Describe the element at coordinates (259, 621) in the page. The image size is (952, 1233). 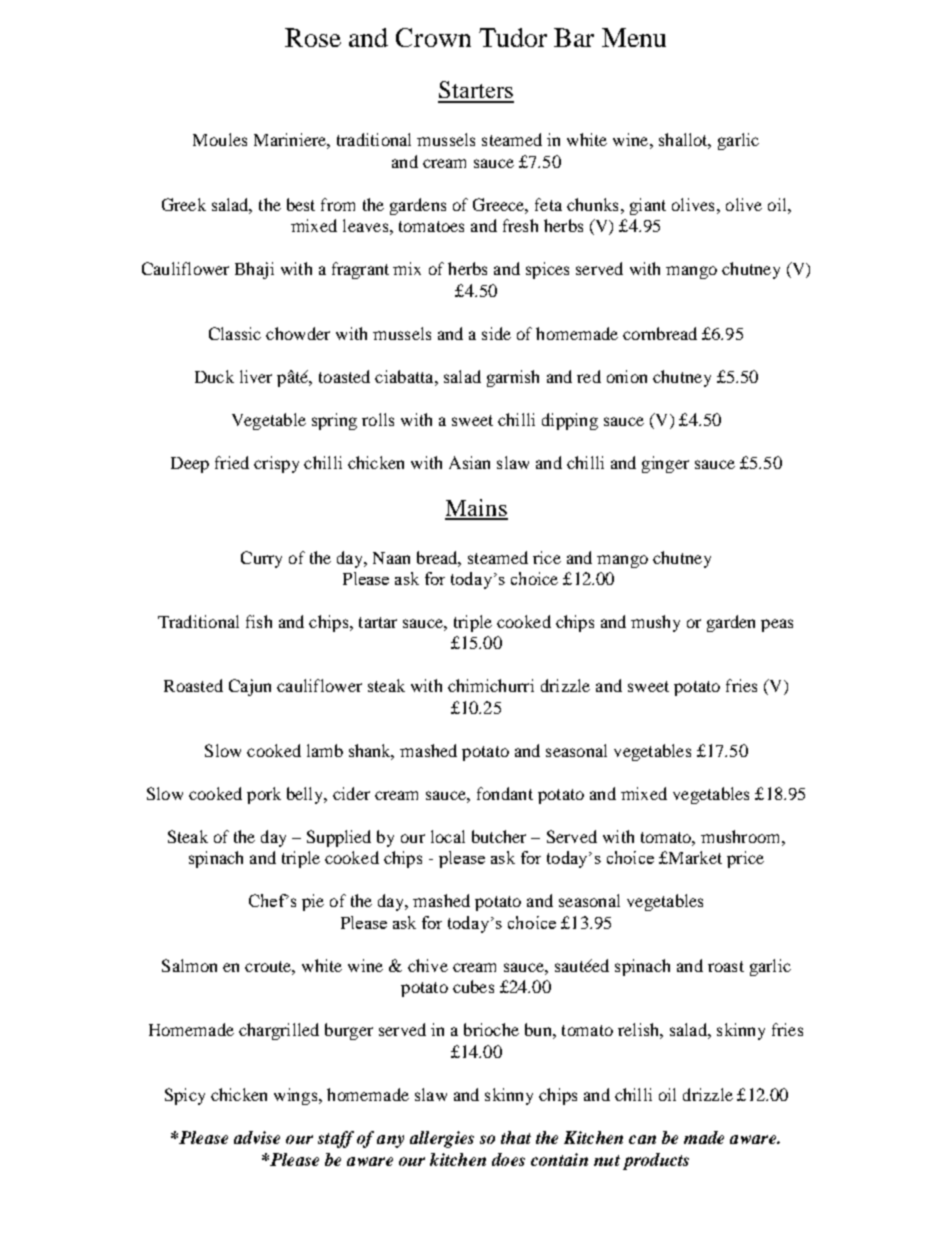
I see `fish` at that location.
